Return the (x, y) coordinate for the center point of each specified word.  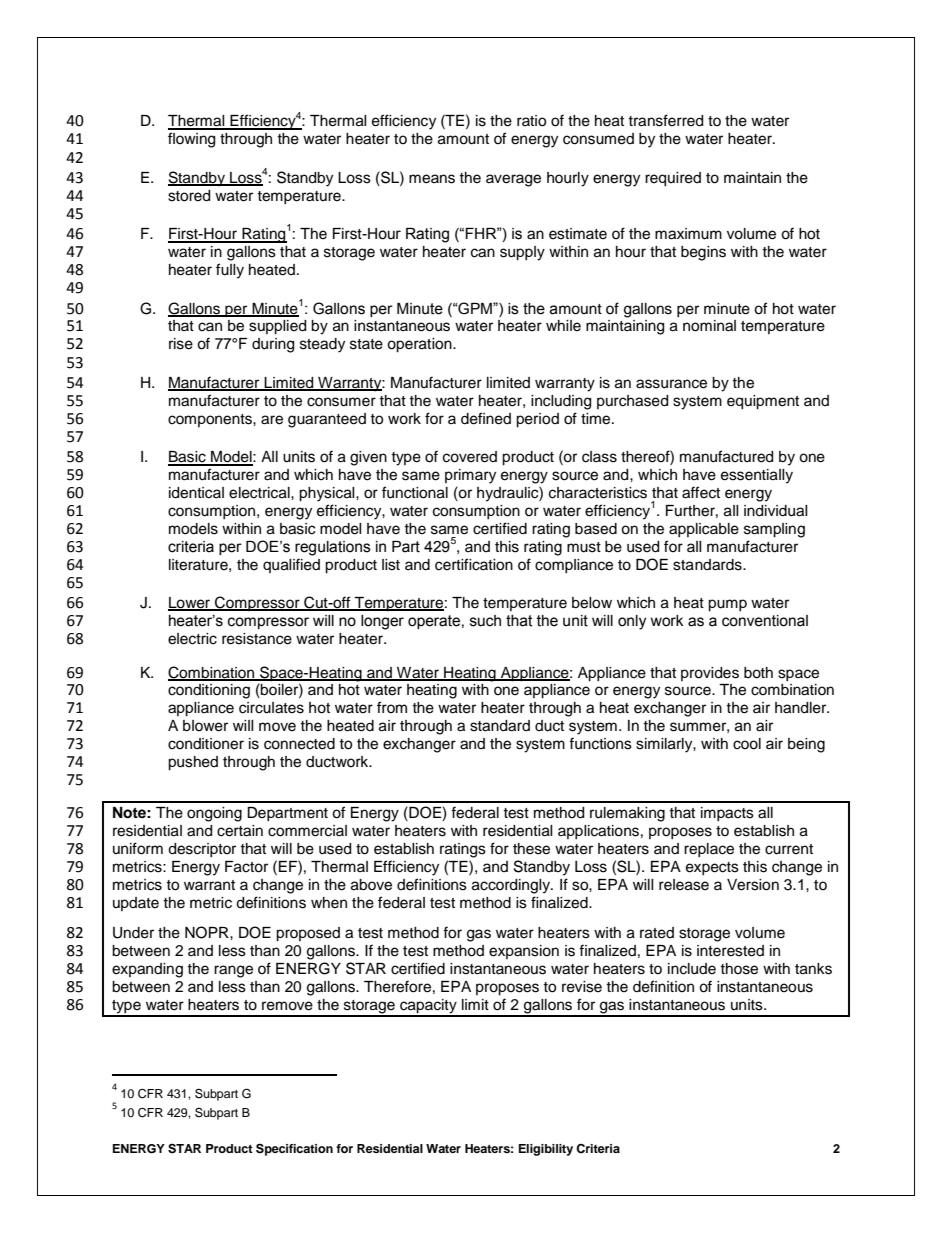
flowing (191, 140)
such (485, 621)
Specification (294, 1149)
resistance (257, 639)
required (673, 179)
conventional (765, 621)
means (432, 179)
